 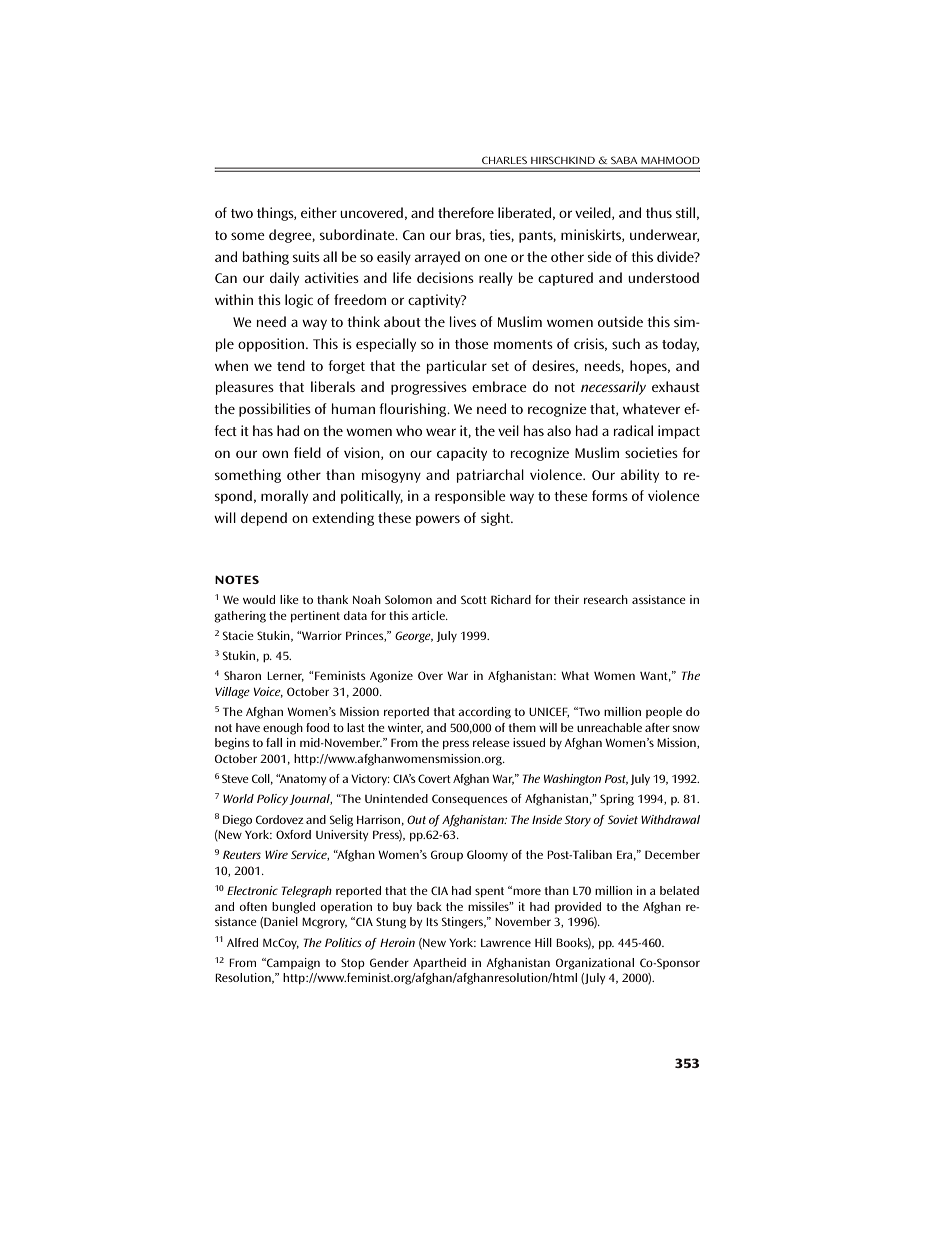 I want to click on therefore, so click(x=466, y=212).
